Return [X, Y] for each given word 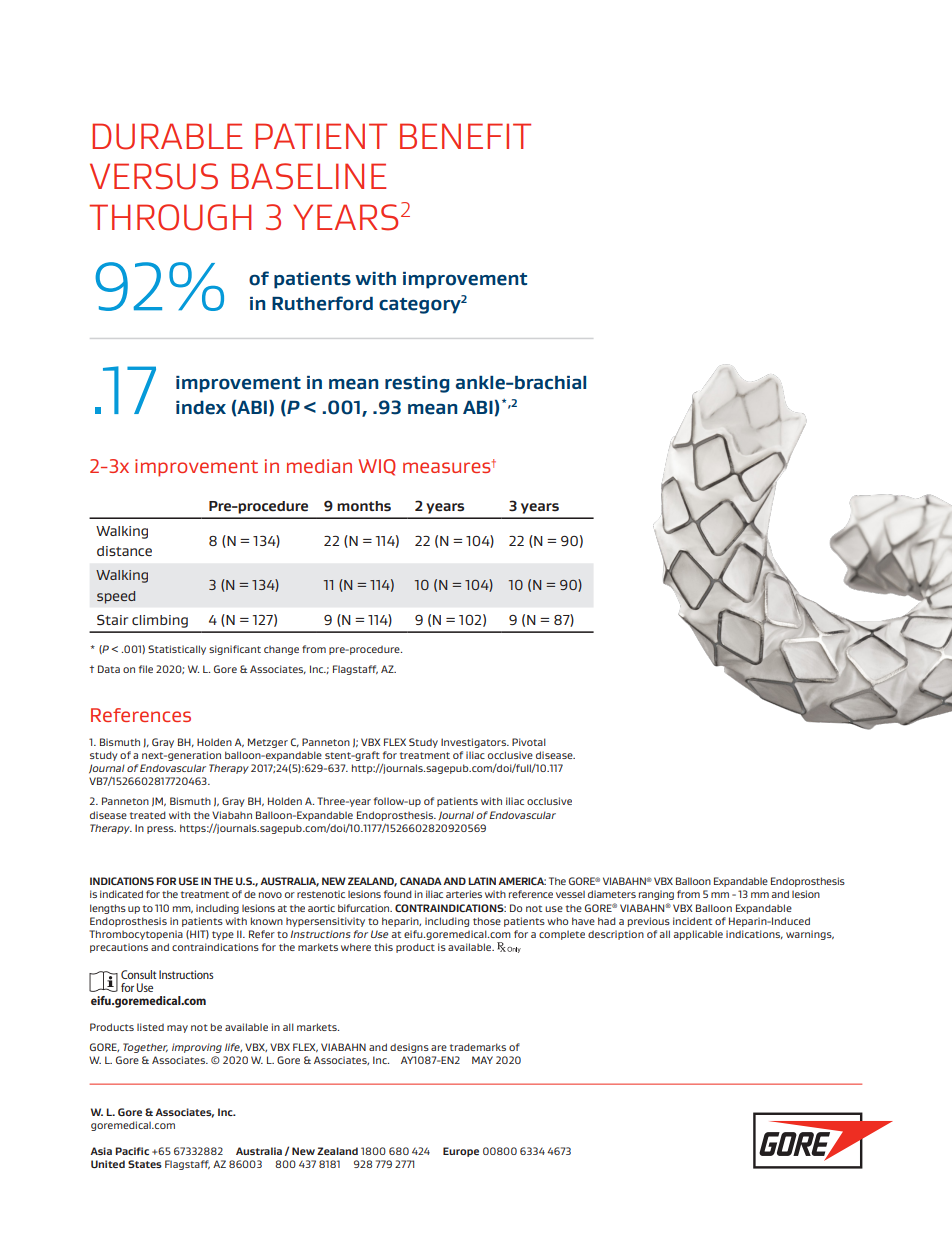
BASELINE [308, 176]
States [145, 1164]
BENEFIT [465, 136]
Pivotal [529, 742]
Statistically [177, 650]
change [281, 650]
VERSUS [154, 176]
